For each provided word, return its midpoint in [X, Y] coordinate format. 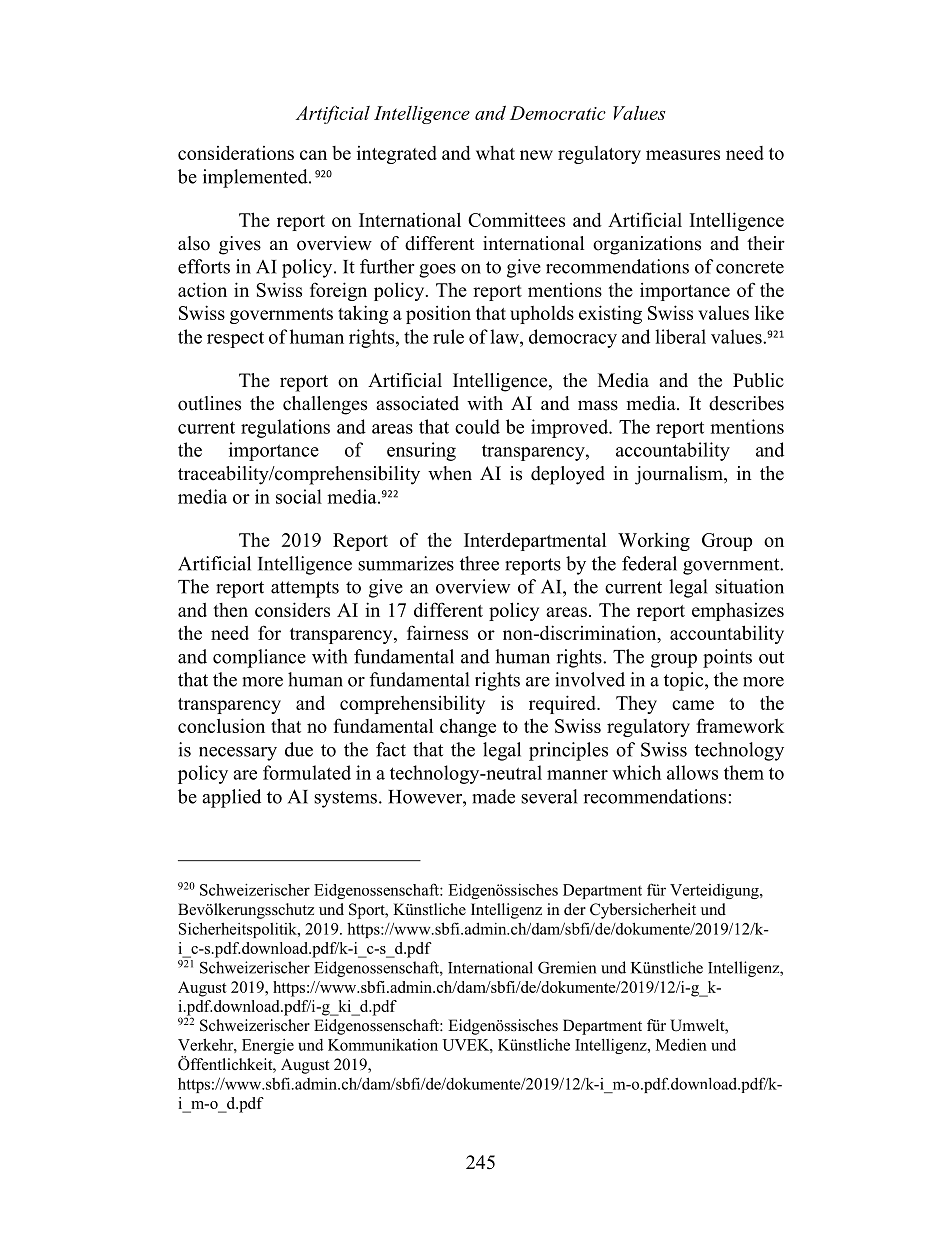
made [493, 796]
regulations [285, 428]
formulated [307, 772]
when [450, 473]
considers [292, 609]
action [202, 289]
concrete [750, 267]
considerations [236, 152]
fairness [437, 632]
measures [683, 155]
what [495, 153]
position [438, 315]
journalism [680, 475]
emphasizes [738, 612]
